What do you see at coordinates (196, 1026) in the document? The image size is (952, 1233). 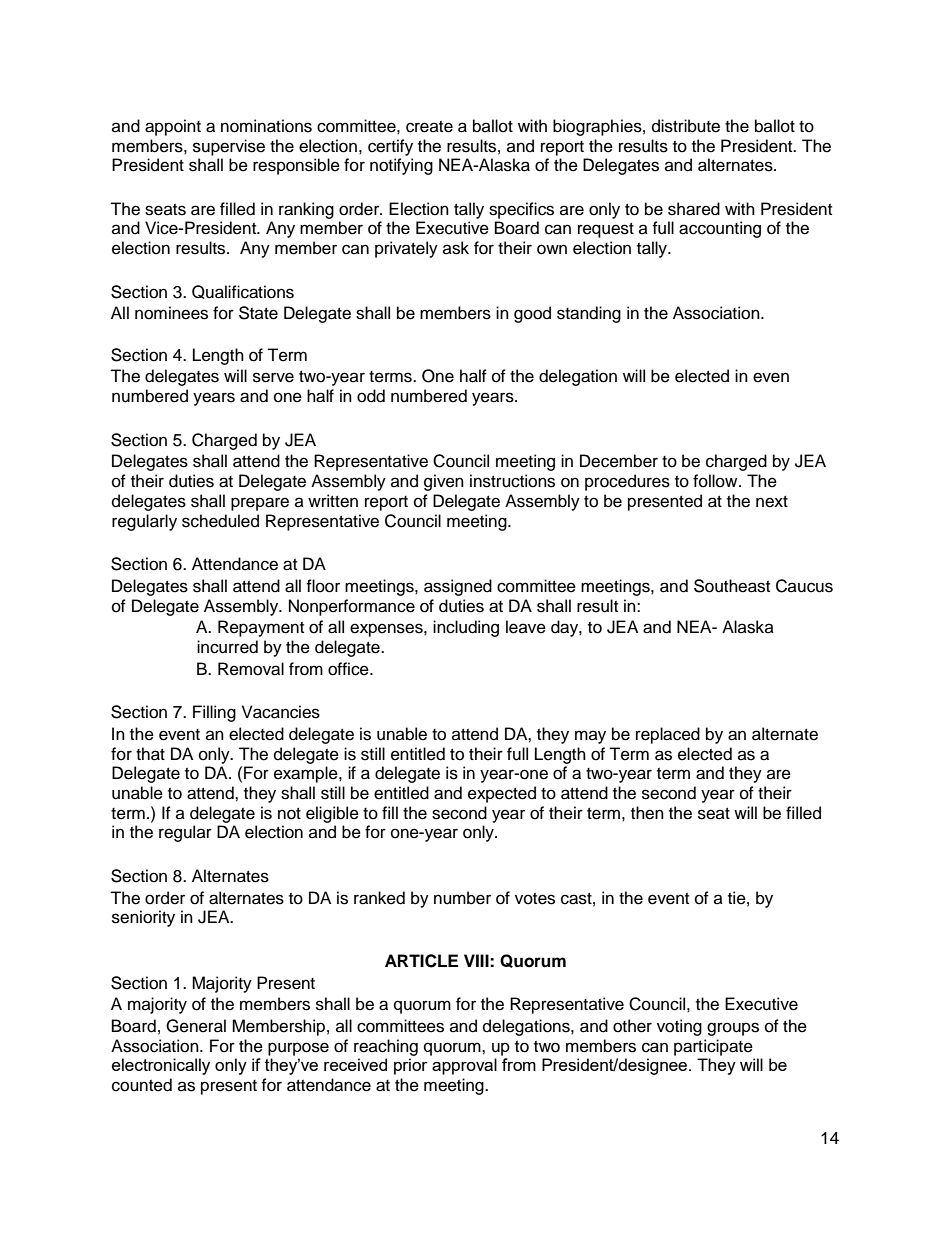 I see `General` at bounding box center [196, 1026].
